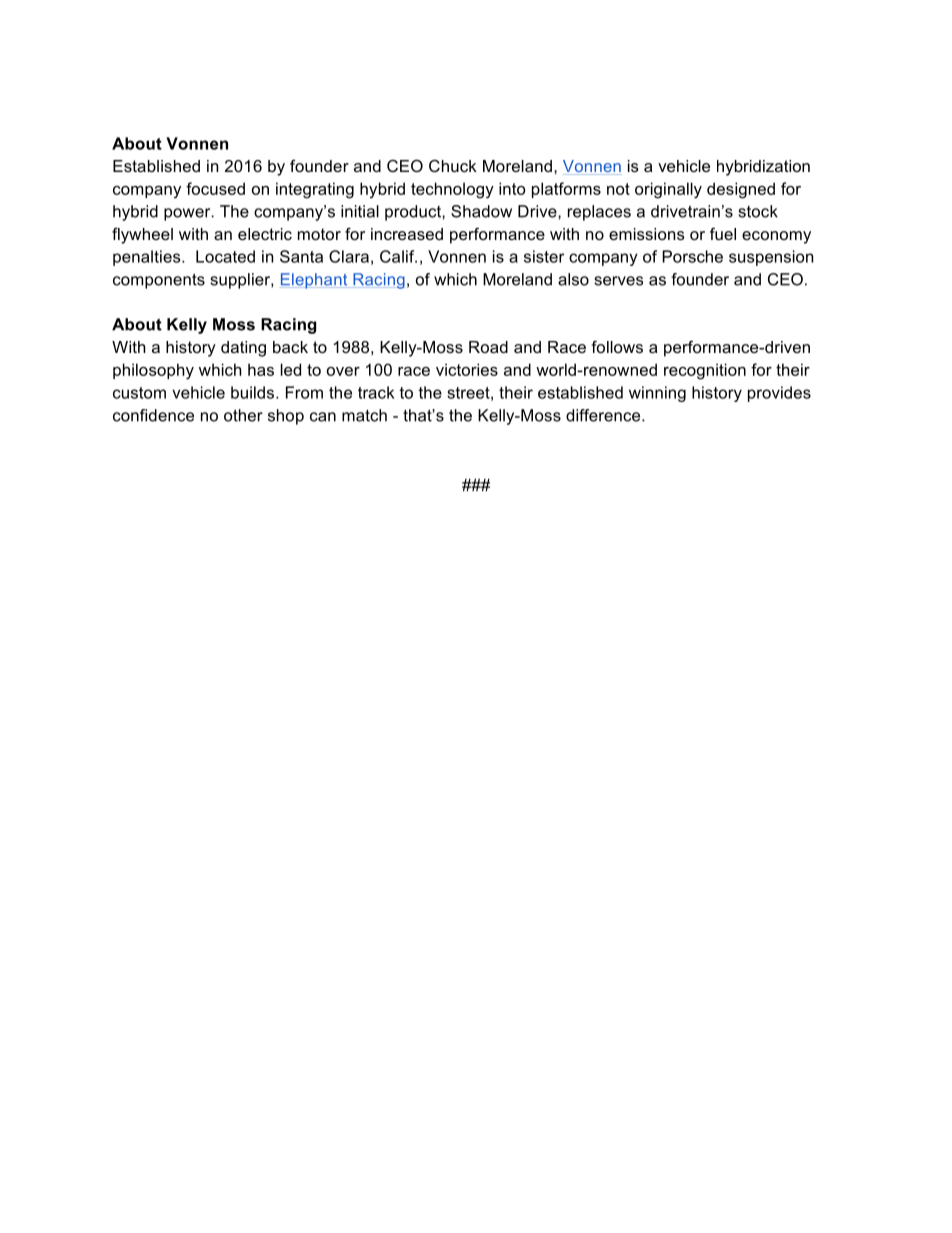 The image size is (952, 1233). I want to click on serves, so click(618, 281).
